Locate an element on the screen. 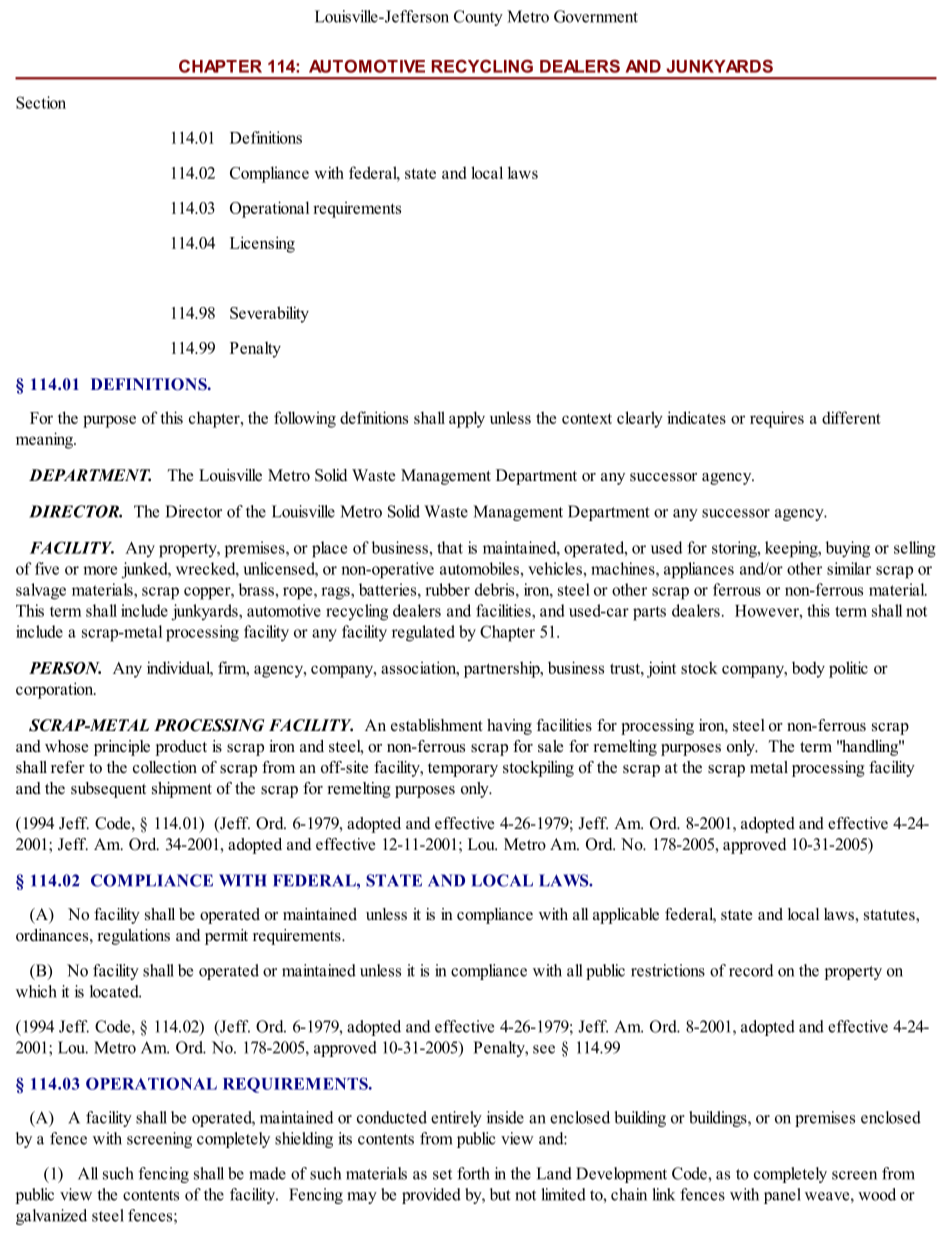 The image size is (952, 1233). County is located at coordinates (478, 18).
